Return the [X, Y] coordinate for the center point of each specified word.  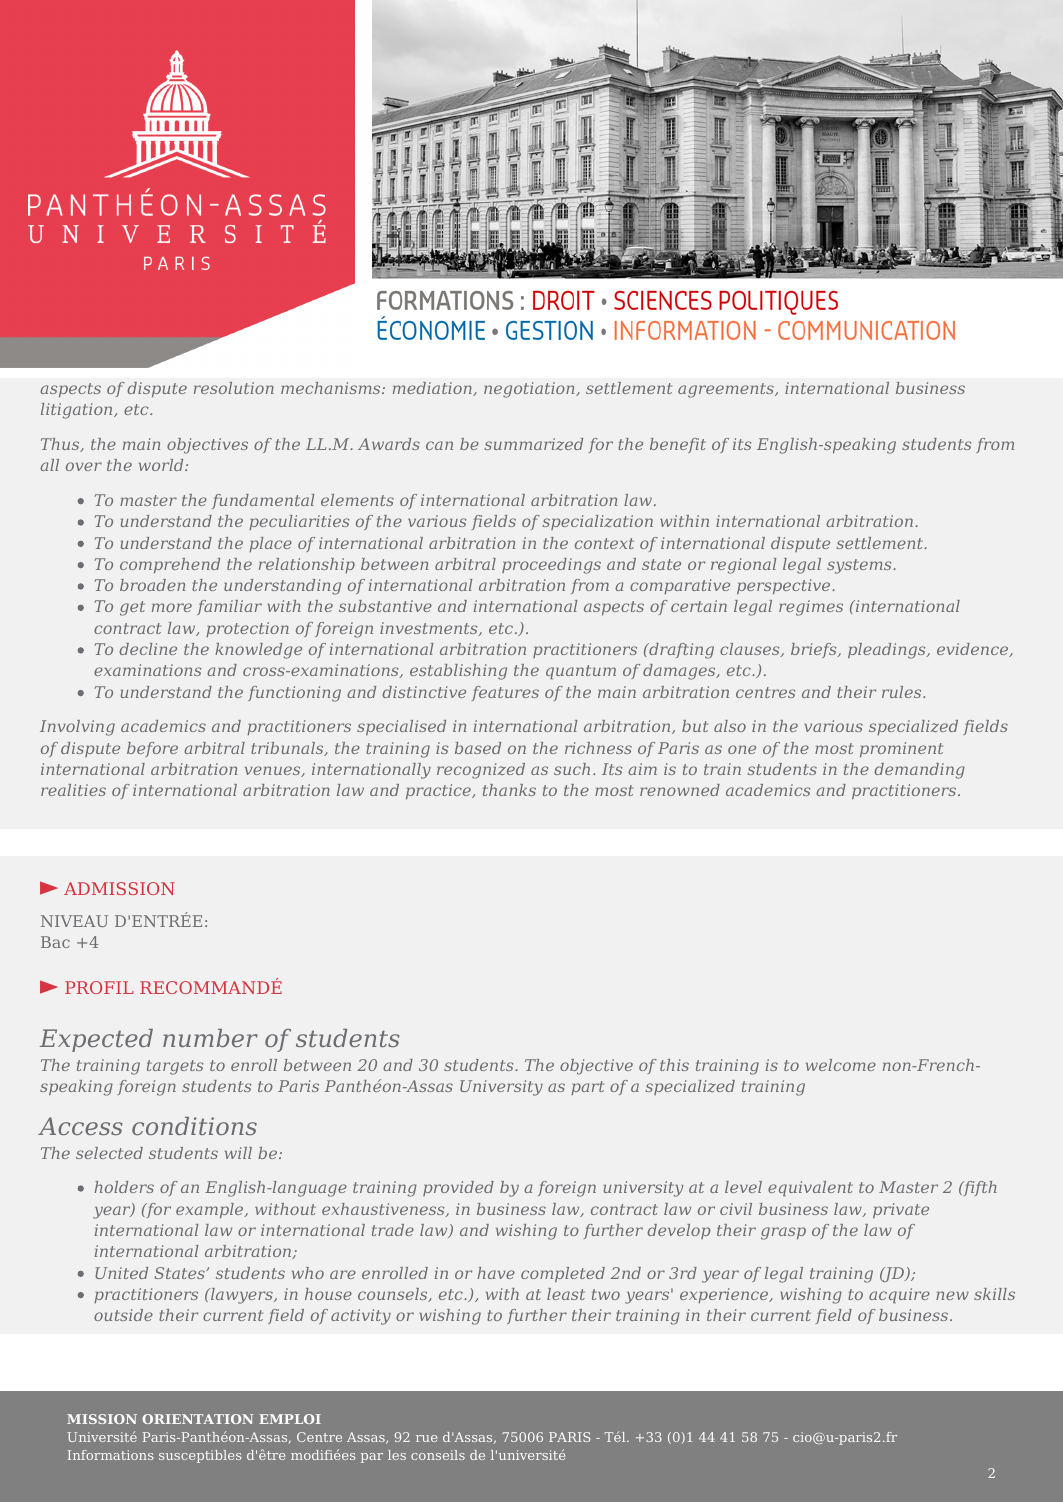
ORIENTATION [197, 1419]
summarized [534, 444]
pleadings [888, 651]
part [587, 1088]
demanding [919, 771]
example [211, 1210]
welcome [841, 1065]
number [210, 1038]
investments [430, 629]
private [901, 1210]
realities [73, 790]
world [162, 465]
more [172, 607]
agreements [727, 390]
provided [458, 1188]
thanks [509, 790]
